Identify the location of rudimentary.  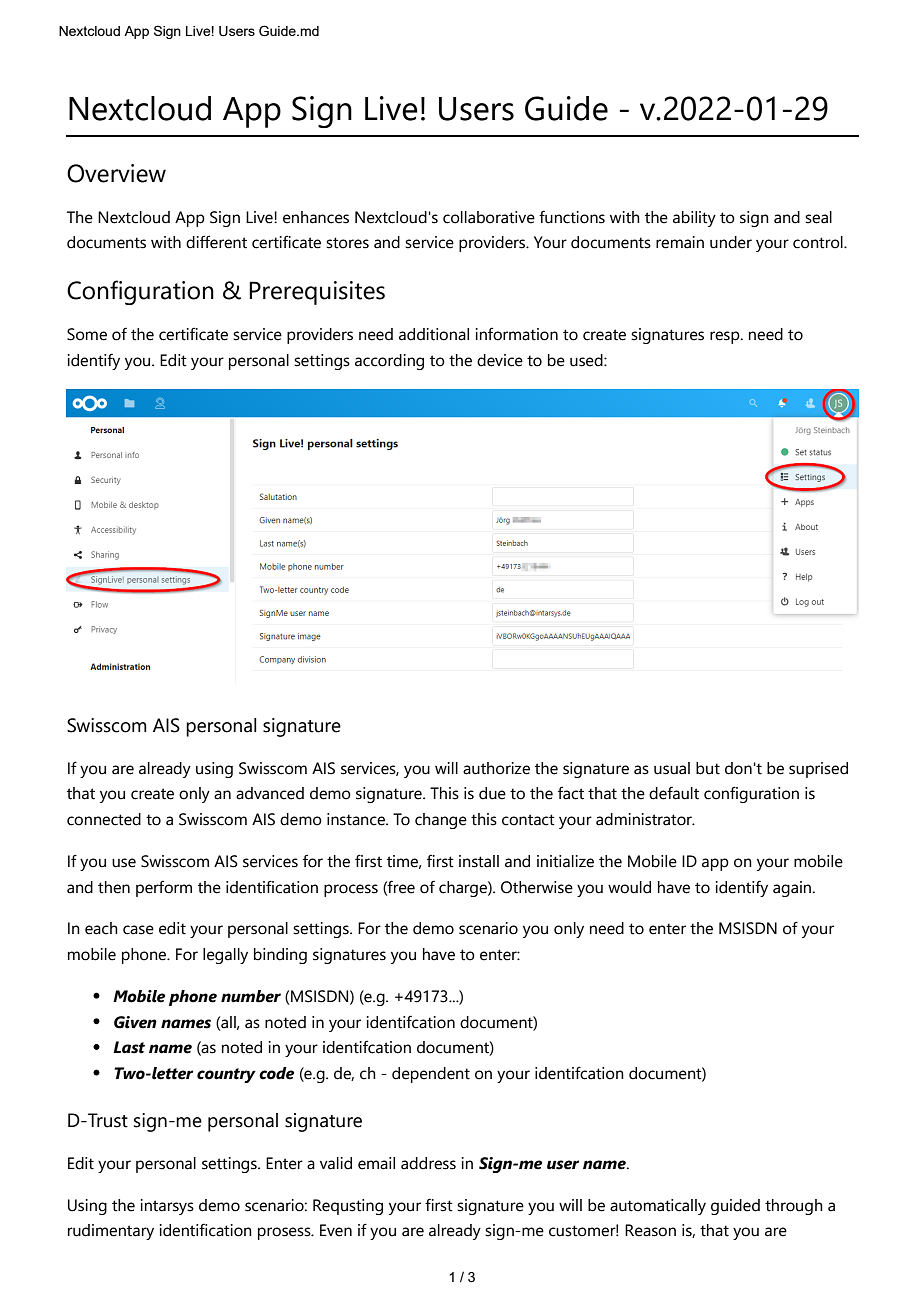
(111, 1232).
